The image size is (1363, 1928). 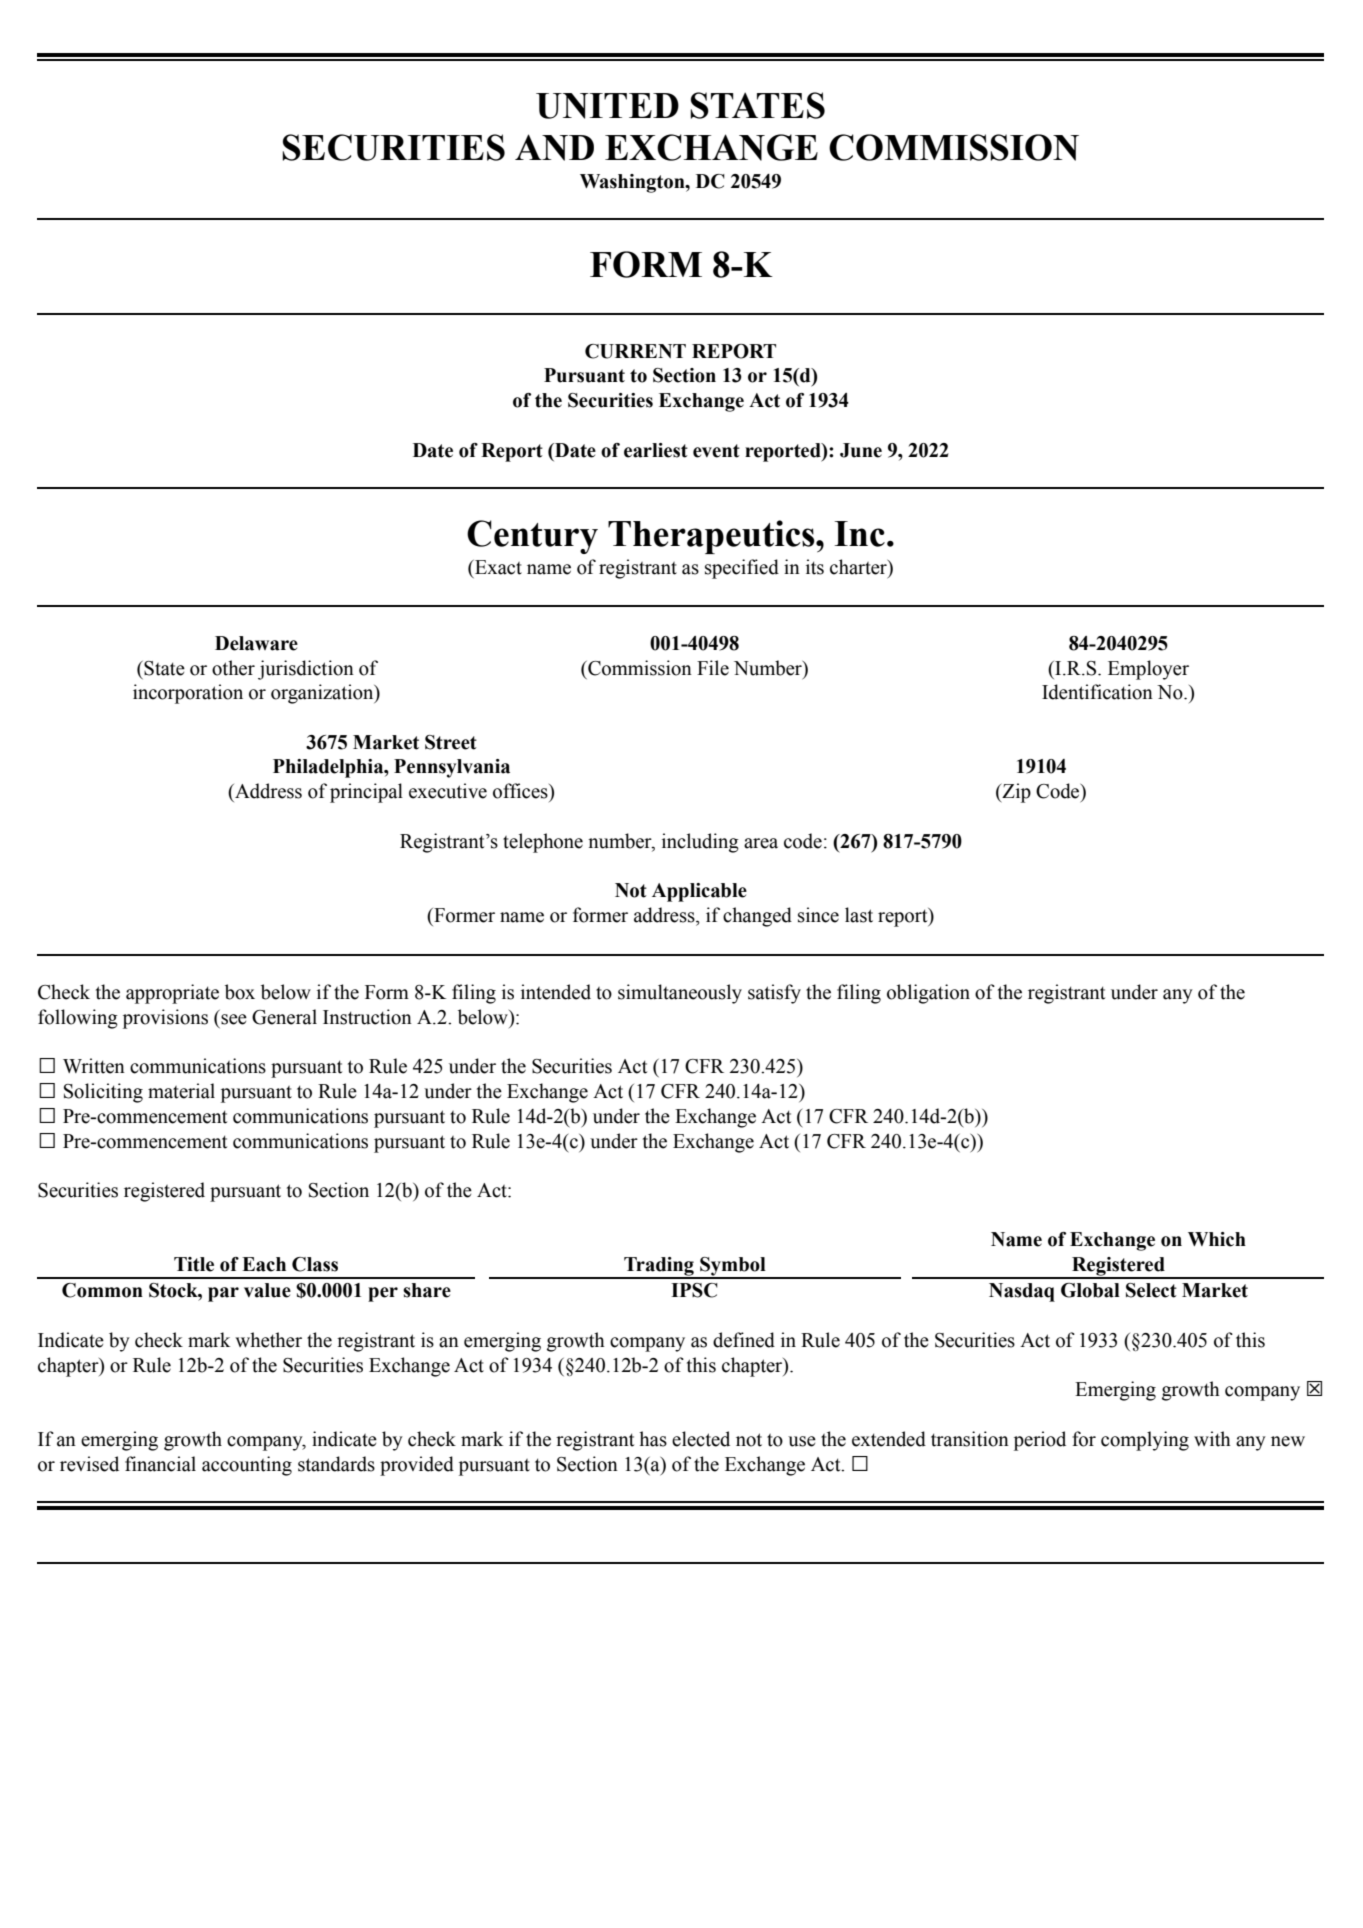 What do you see at coordinates (742, 569) in the screenshot?
I see `specified` at bounding box center [742, 569].
